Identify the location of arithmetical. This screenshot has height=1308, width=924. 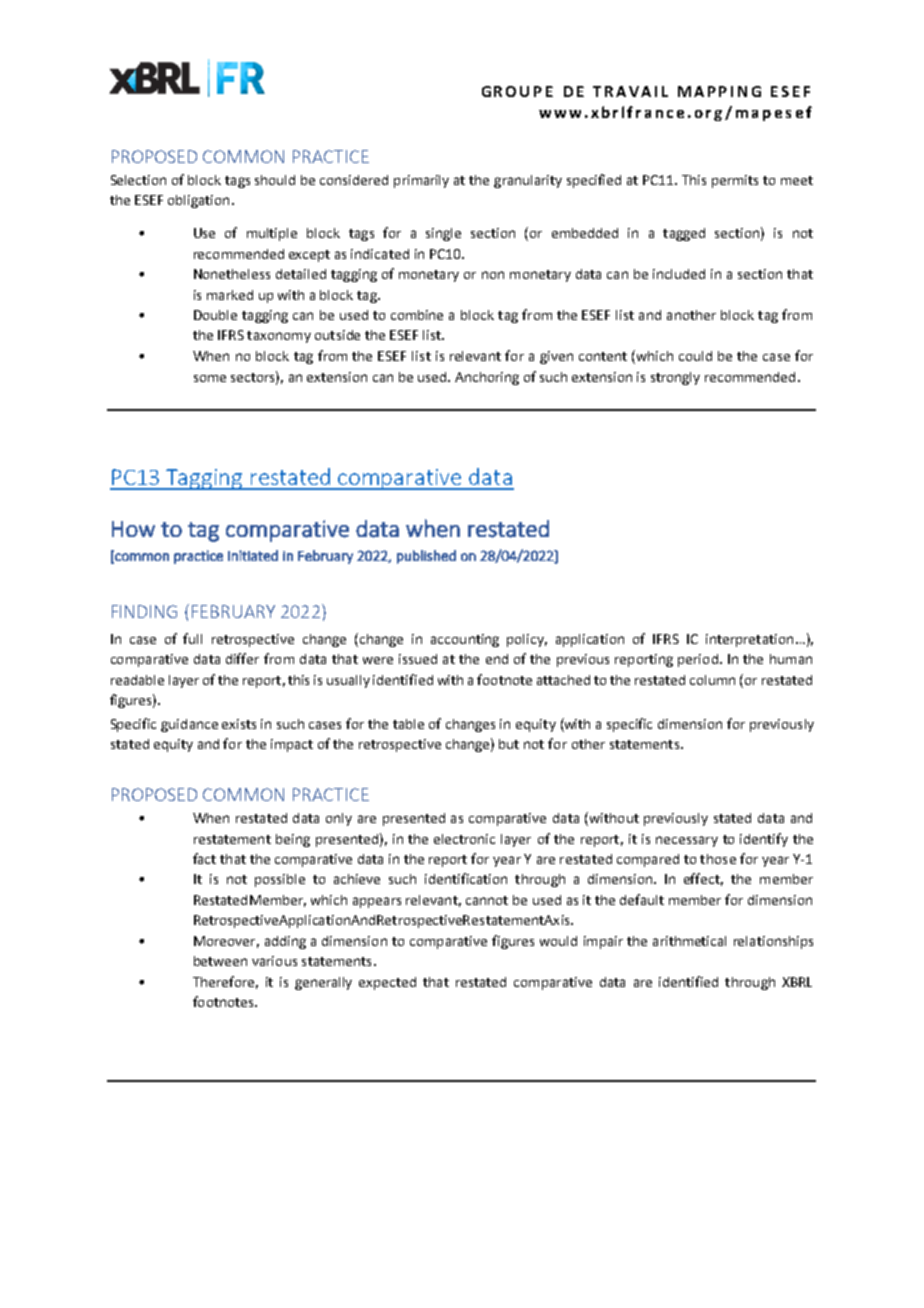
(689, 941).
